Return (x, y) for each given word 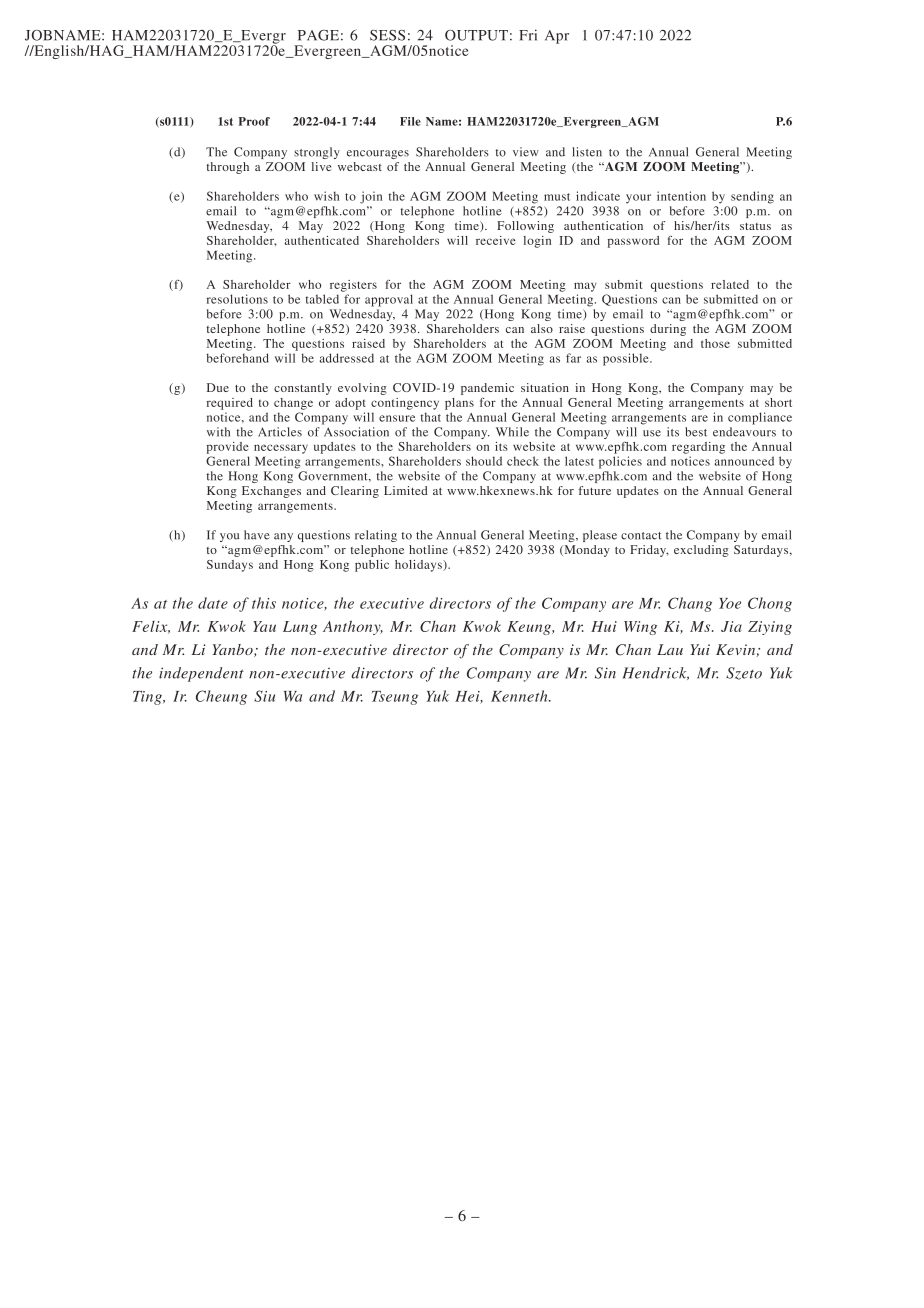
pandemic (487, 389)
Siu (264, 696)
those (715, 343)
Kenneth (520, 696)
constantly (303, 389)
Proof (254, 121)
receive (496, 240)
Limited (406, 490)
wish (326, 196)
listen (587, 152)
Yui (700, 649)
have (257, 535)
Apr (557, 37)
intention (681, 196)
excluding (701, 551)
